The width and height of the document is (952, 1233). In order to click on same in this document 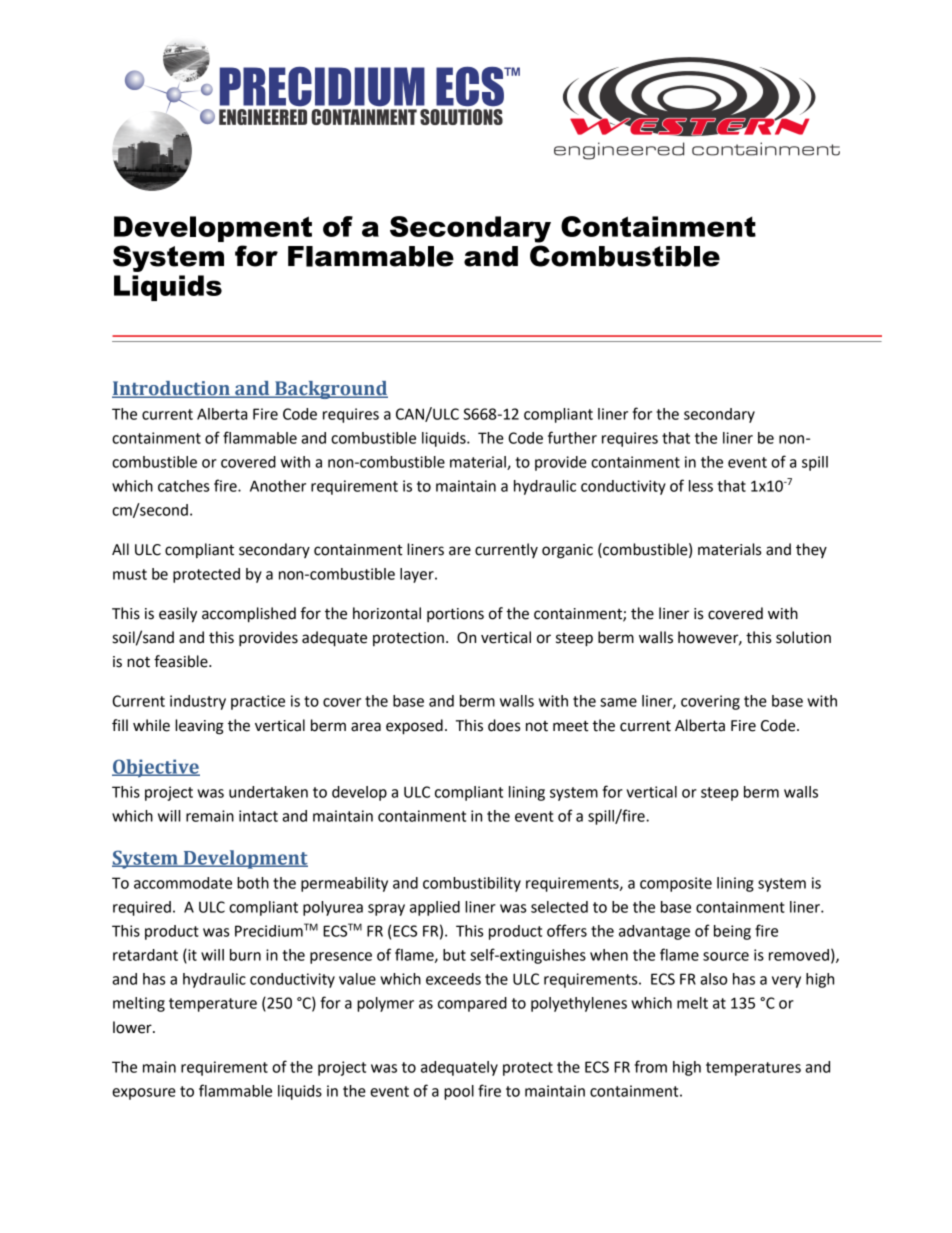, I will do `click(618, 702)`.
